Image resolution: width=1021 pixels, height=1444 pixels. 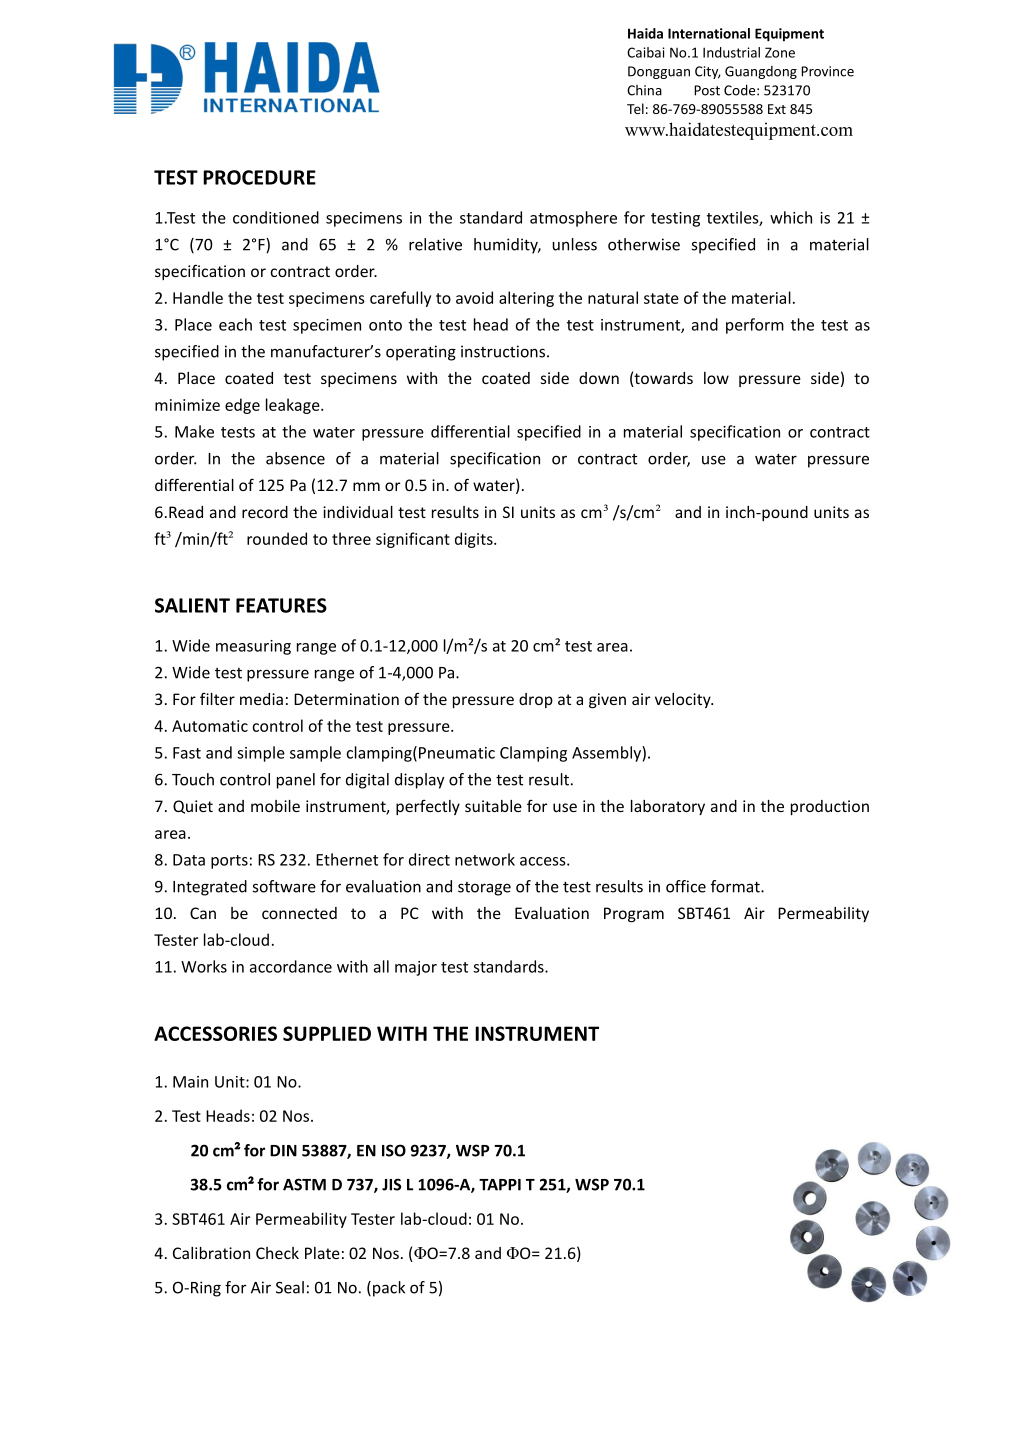 What do you see at coordinates (761, 72) in the screenshot?
I see `Guangdong` at bounding box center [761, 72].
